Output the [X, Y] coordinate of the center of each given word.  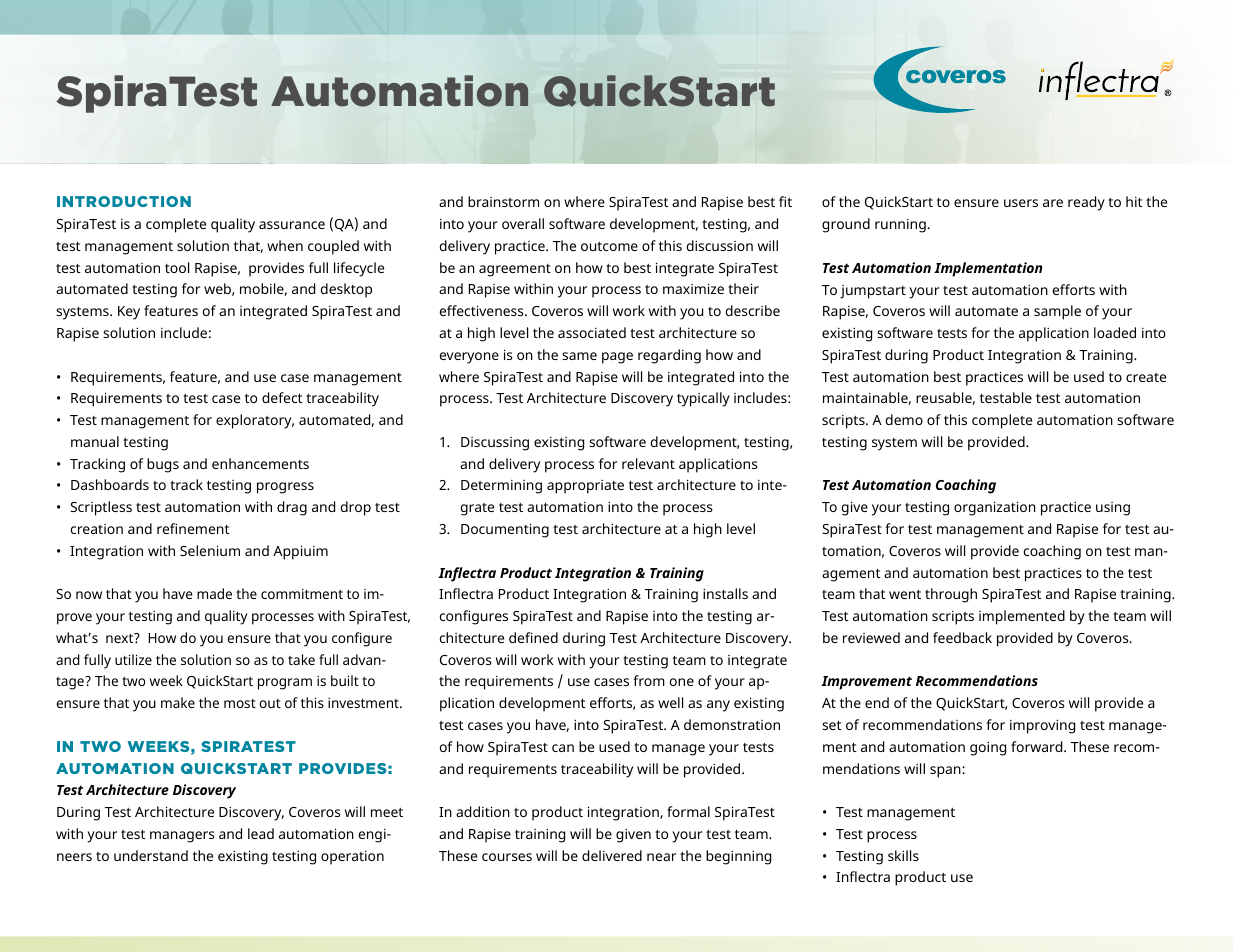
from [649, 680]
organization [995, 508]
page [617, 358]
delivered [612, 855]
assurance [292, 225]
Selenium [210, 550]
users [1021, 203]
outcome [609, 246]
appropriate [585, 487]
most [240, 703]
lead [261, 833]
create [1146, 377]
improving [1042, 726]
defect [282, 397]
